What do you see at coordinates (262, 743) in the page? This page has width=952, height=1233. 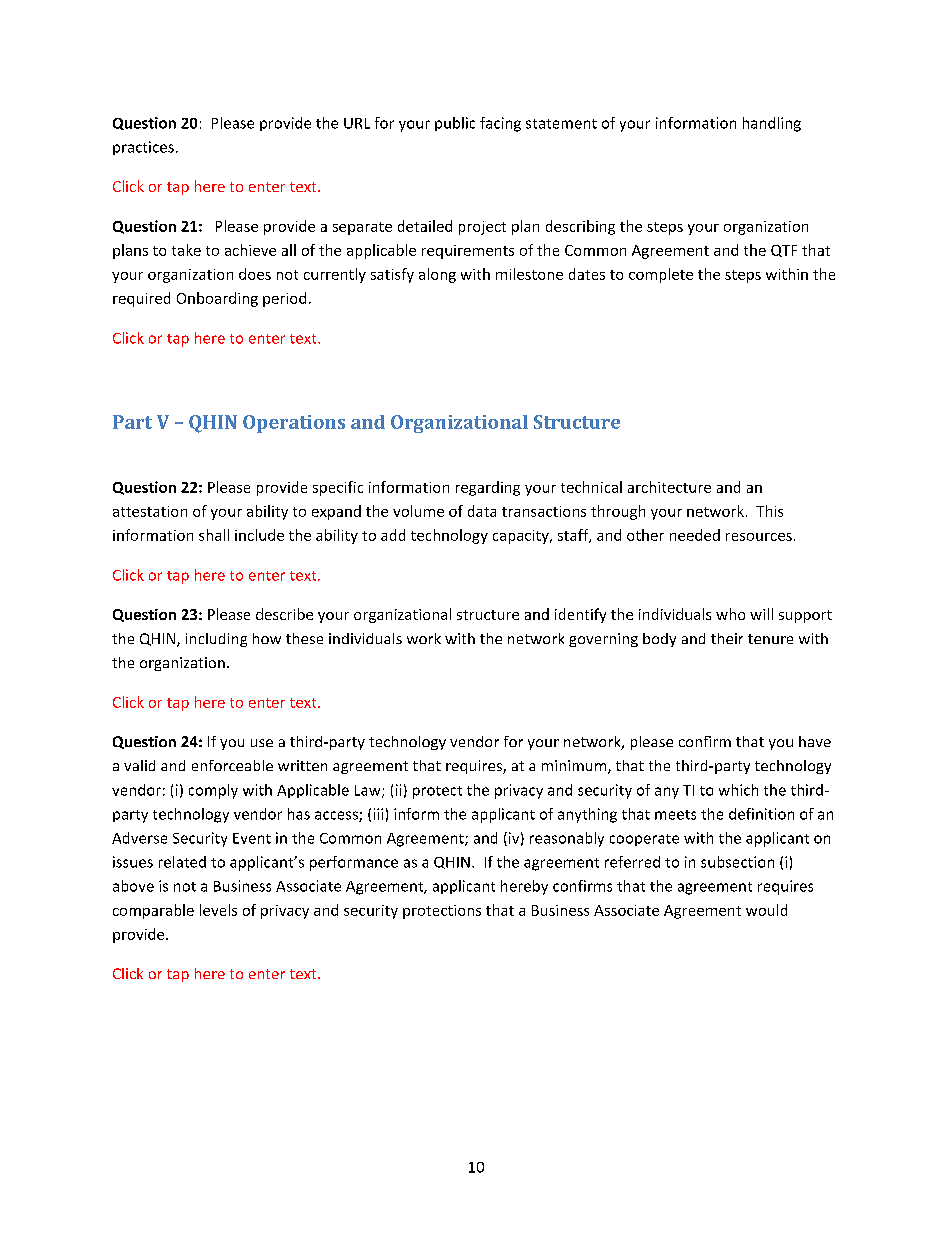 I see `use` at bounding box center [262, 743].
